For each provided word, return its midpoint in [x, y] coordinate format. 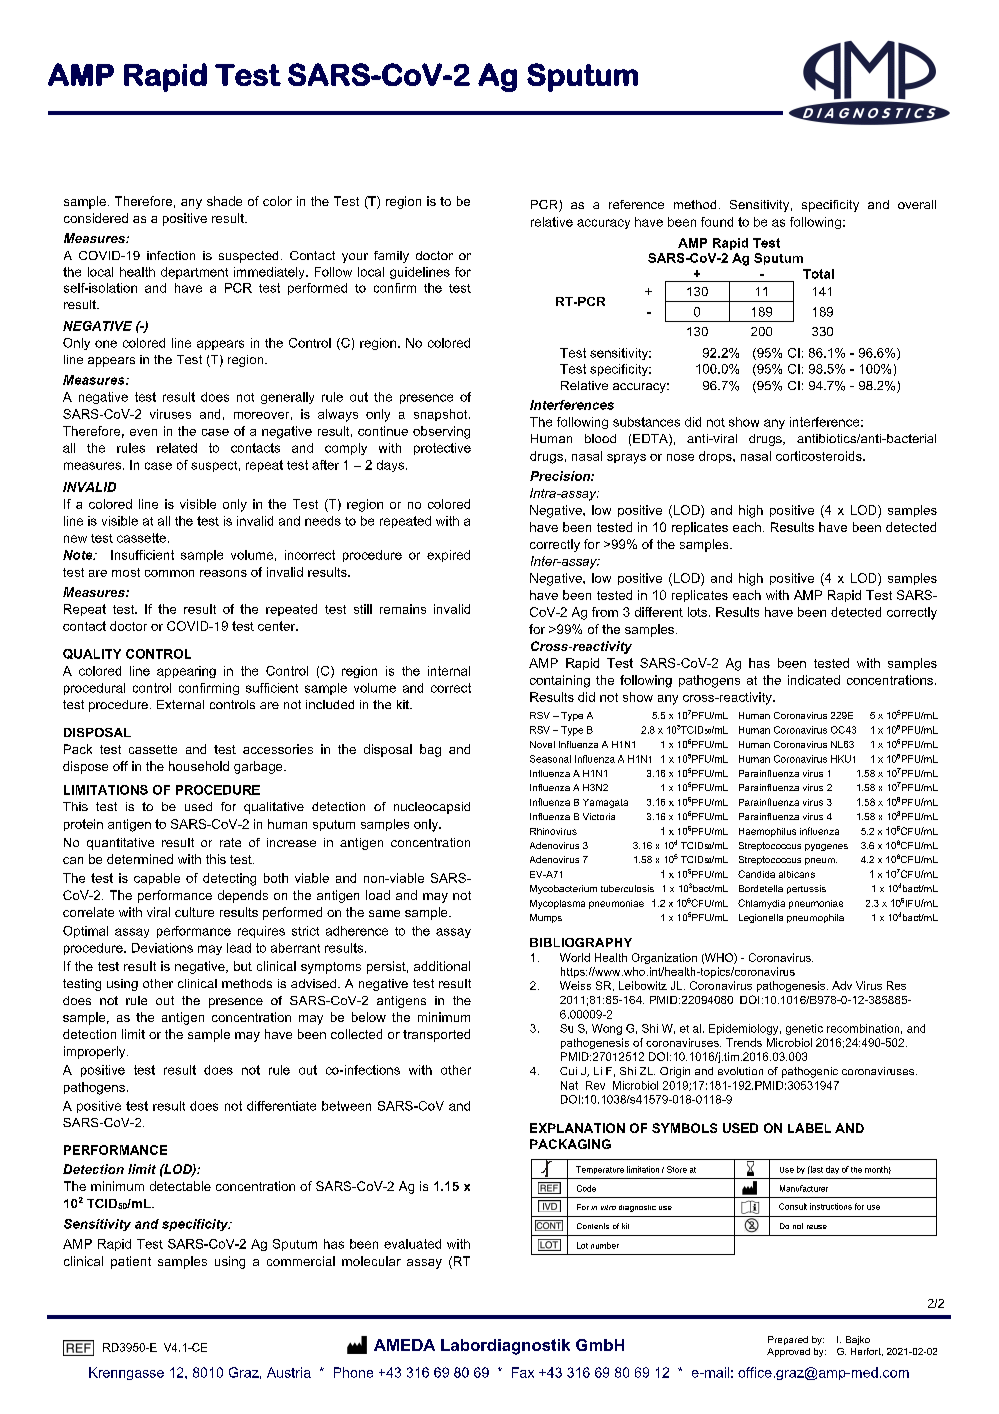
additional [442, 966]
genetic [804, 1029]
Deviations [162, 948]
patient [131, 1262]
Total [818, 274]
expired [448, 556]
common [169, 573]
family [391, 257]
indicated [814, 680]
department [194, 273]
